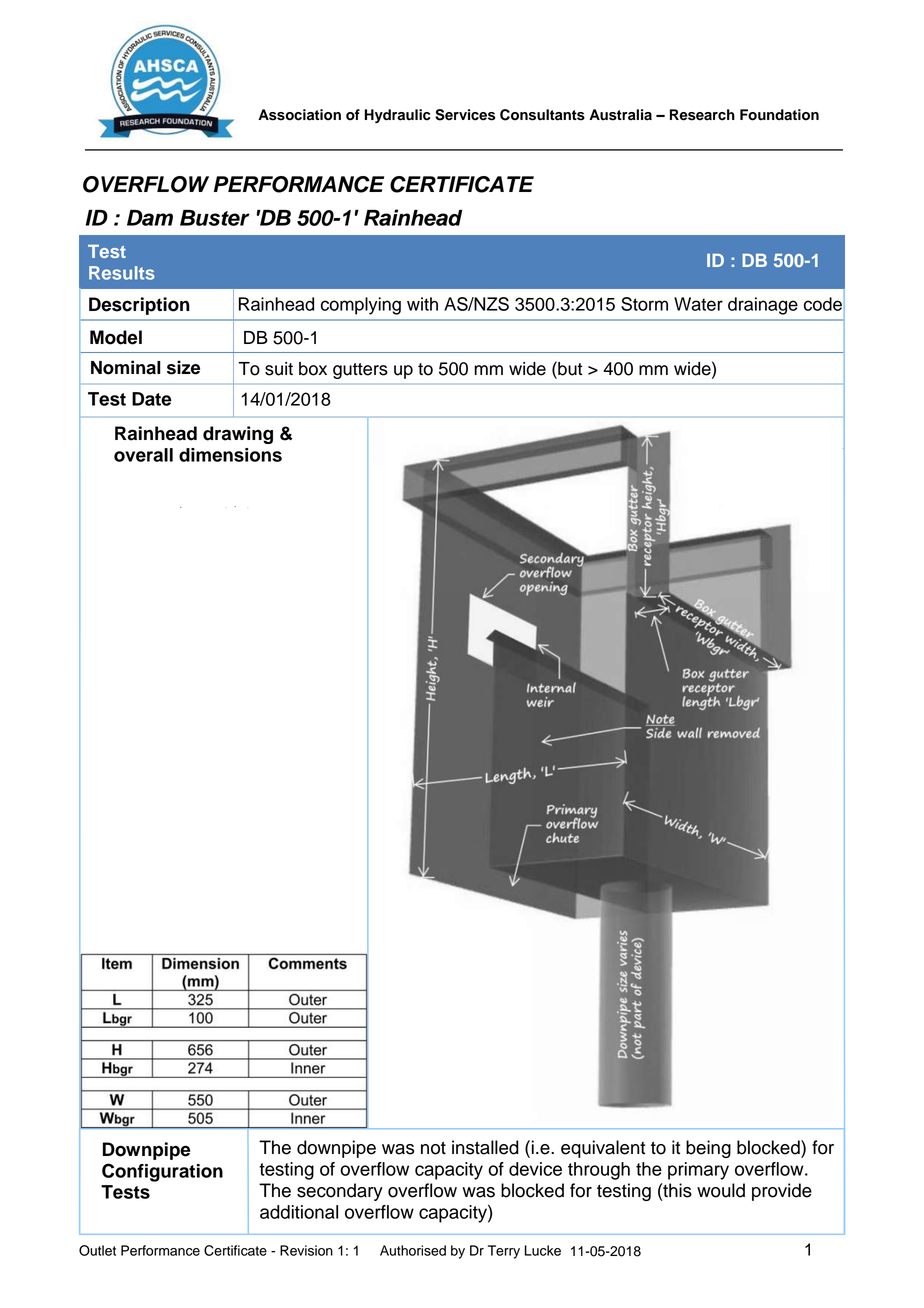  Describe the element at coordinates (162, 1172) in the screenshot. I see `Configuration` at that location.
